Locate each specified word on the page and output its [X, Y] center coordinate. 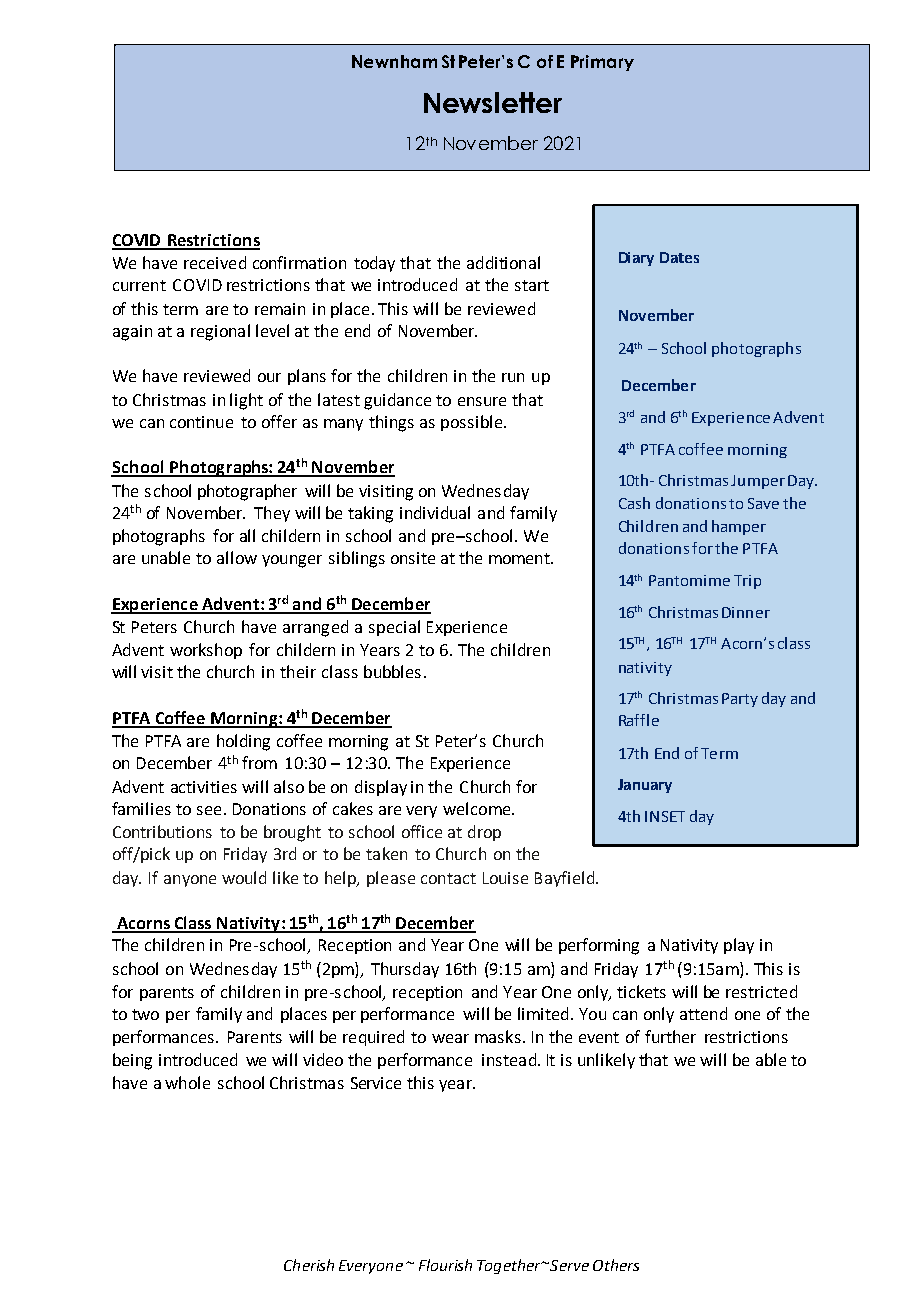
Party [740, 700]
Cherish [309, 1265]
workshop [206, 651]
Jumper [758, 482]
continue [201, 422]
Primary [602, 63]
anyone [190, 881]
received [215, 262]
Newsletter [493, 102]
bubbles [392, 671]
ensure [482, 401]
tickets [641, 991]
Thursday [405, 970]
